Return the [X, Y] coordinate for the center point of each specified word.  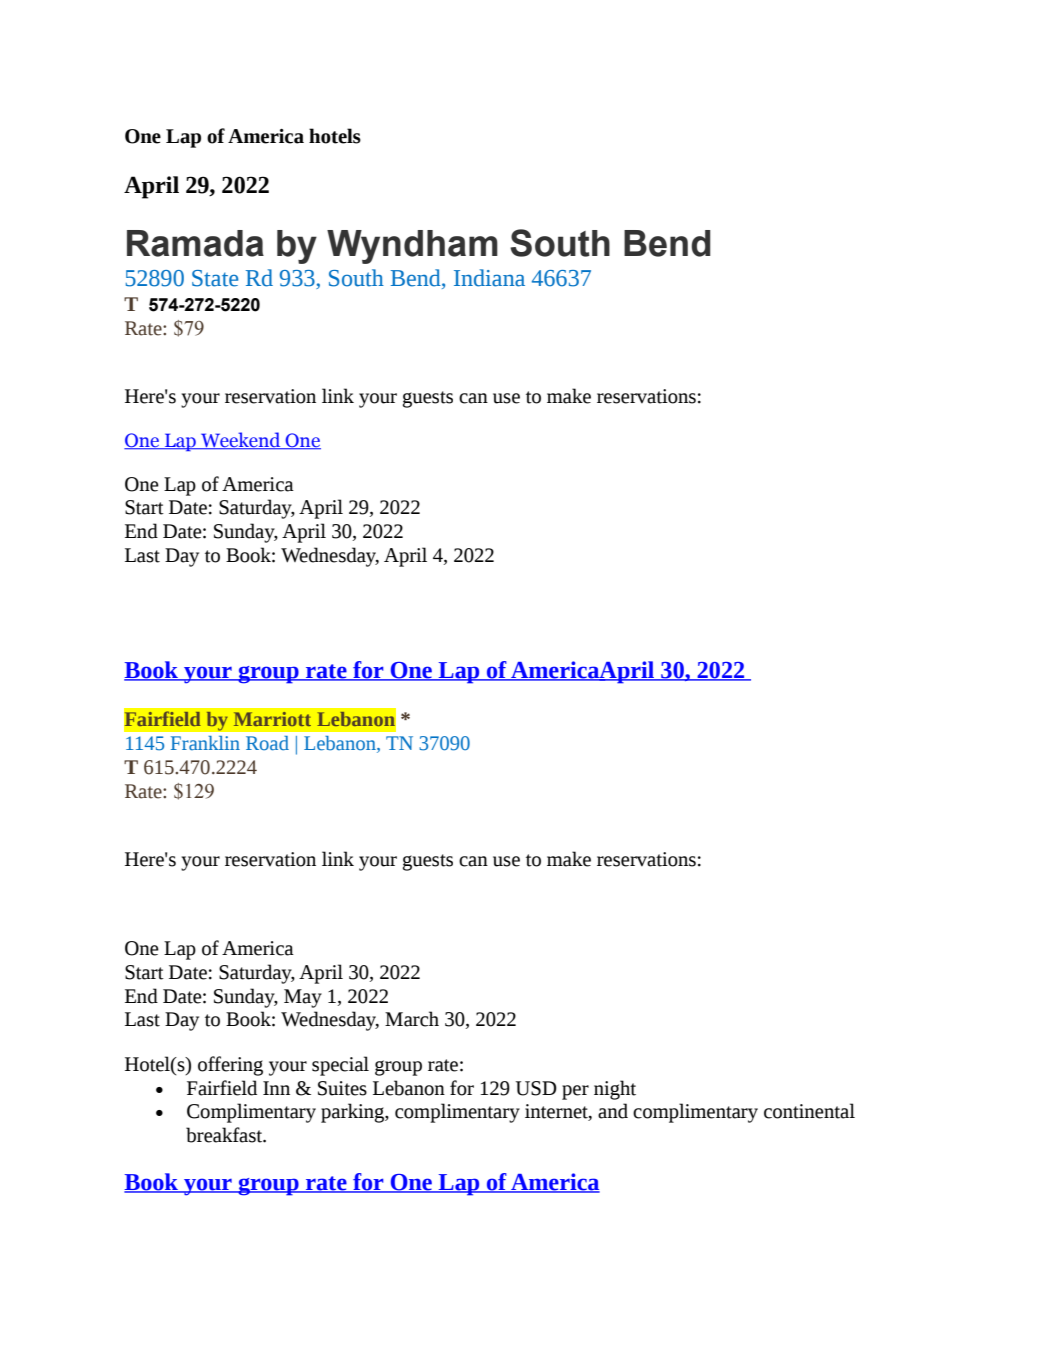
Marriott [272, 719]
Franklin [205, 743]
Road [267, 743]
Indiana [489, 278]
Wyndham [412, 247]
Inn [276, 1088]
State [215, 278]
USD [536, 1088]
